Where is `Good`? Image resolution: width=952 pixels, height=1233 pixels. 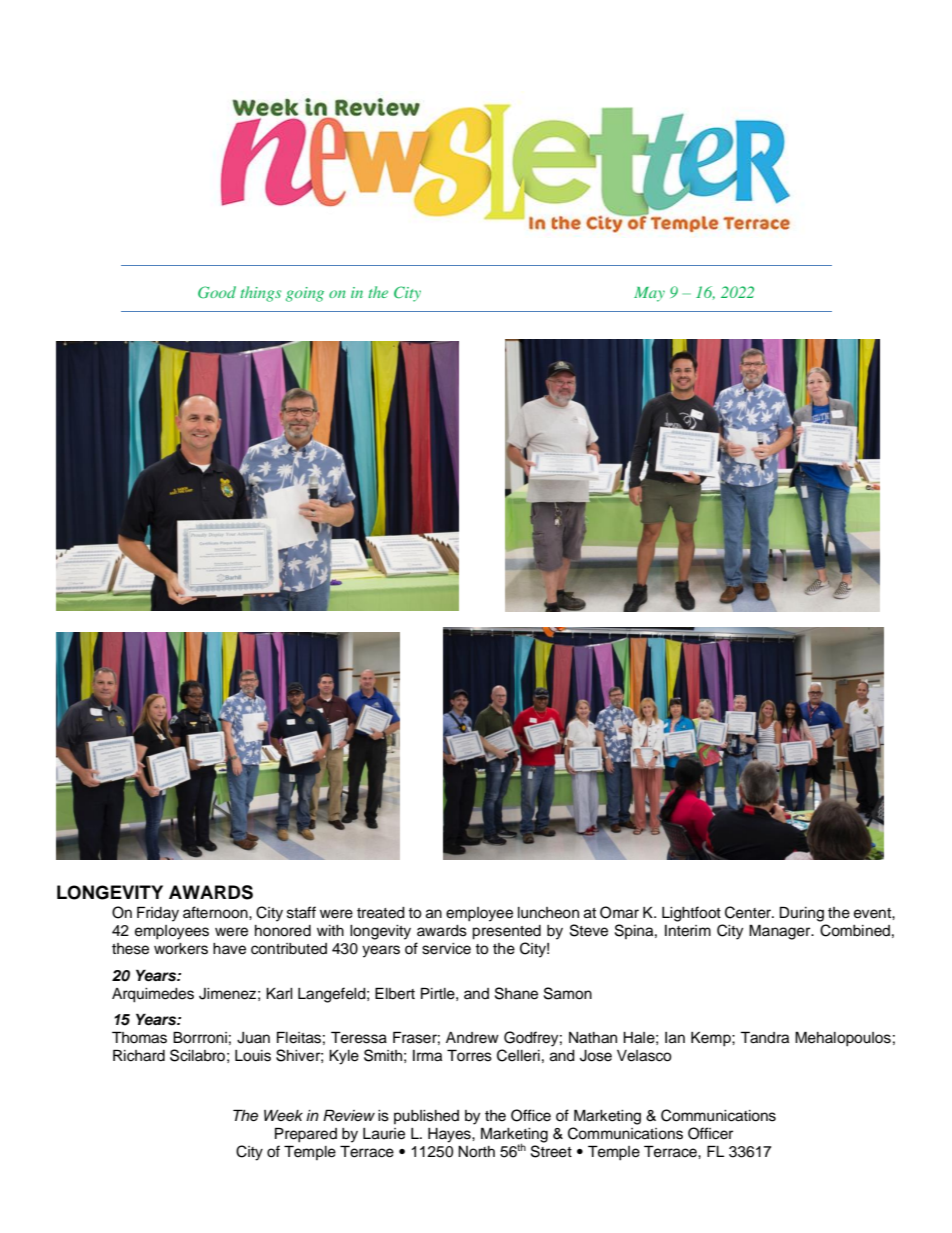 Good is located at coordinates (217, 292).
